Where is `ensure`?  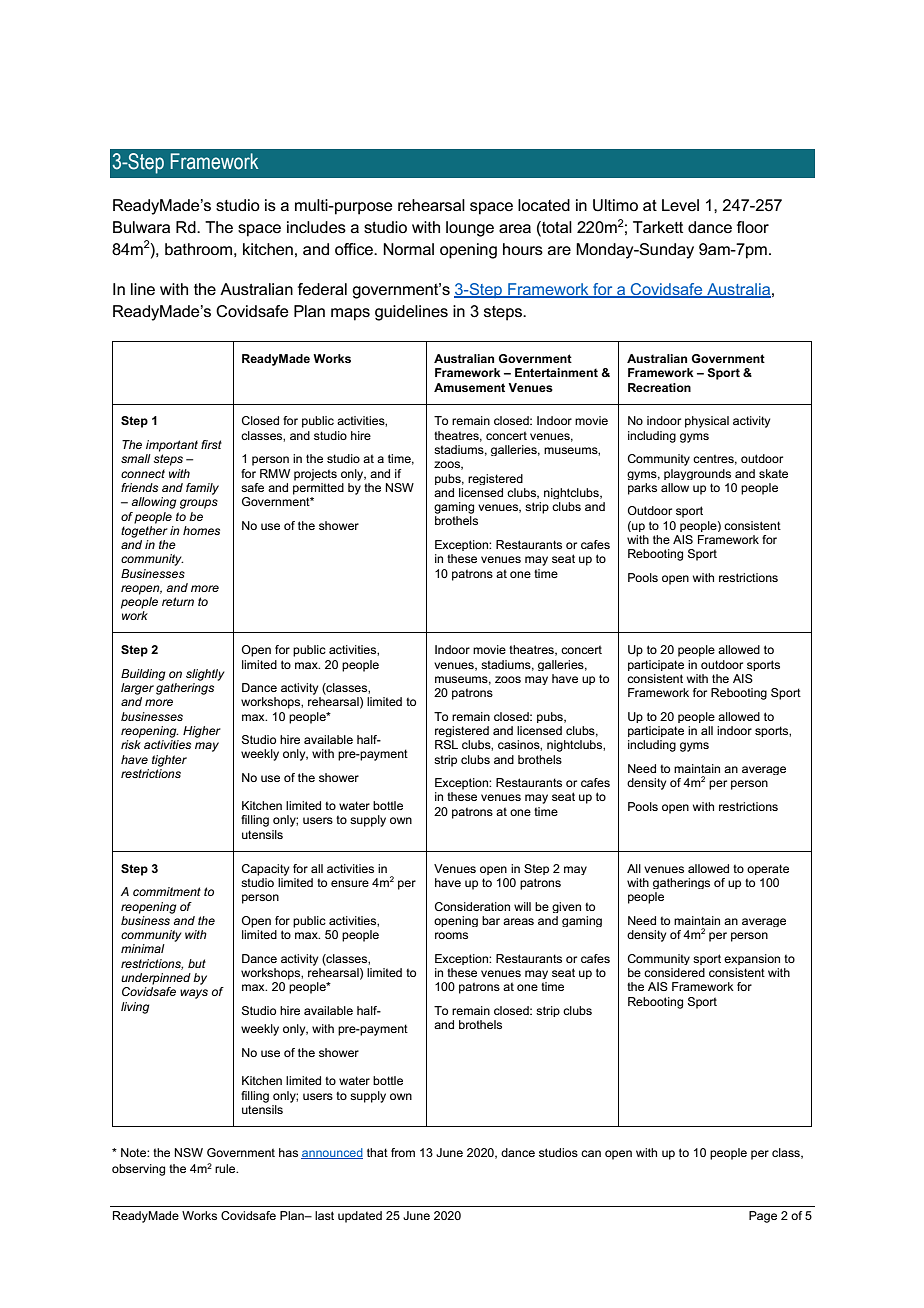 ensure is located at coordinates (350, 883).
